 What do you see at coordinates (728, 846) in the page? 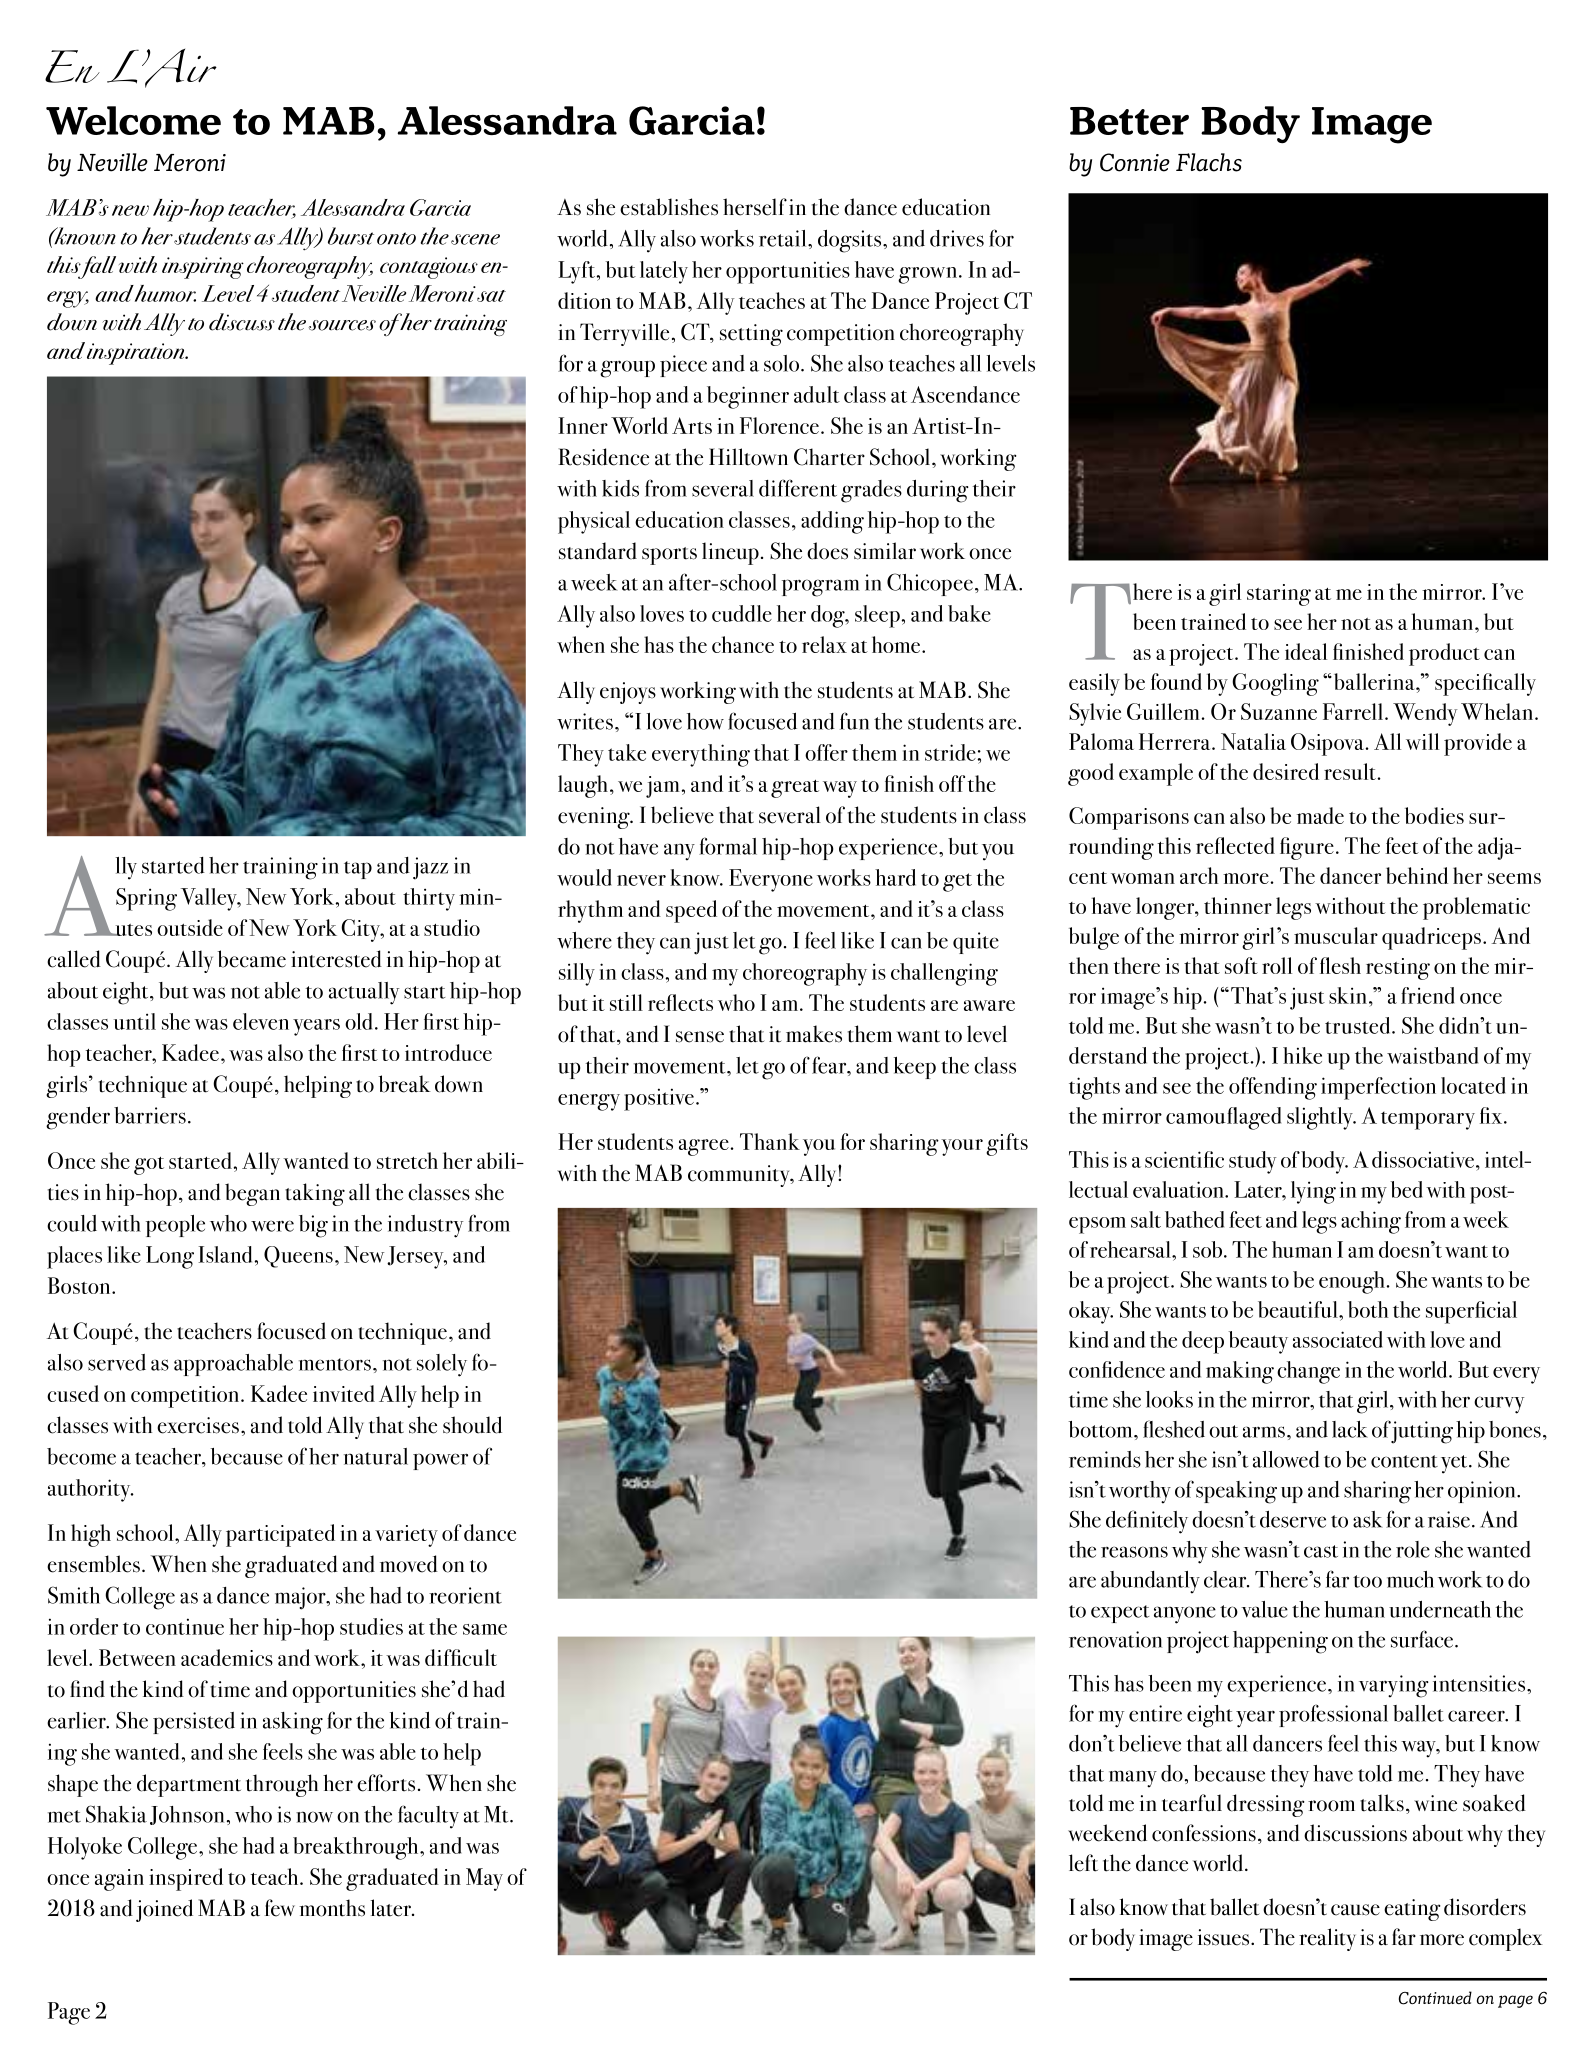
I see `formal` at bounding box center [728, 846].
